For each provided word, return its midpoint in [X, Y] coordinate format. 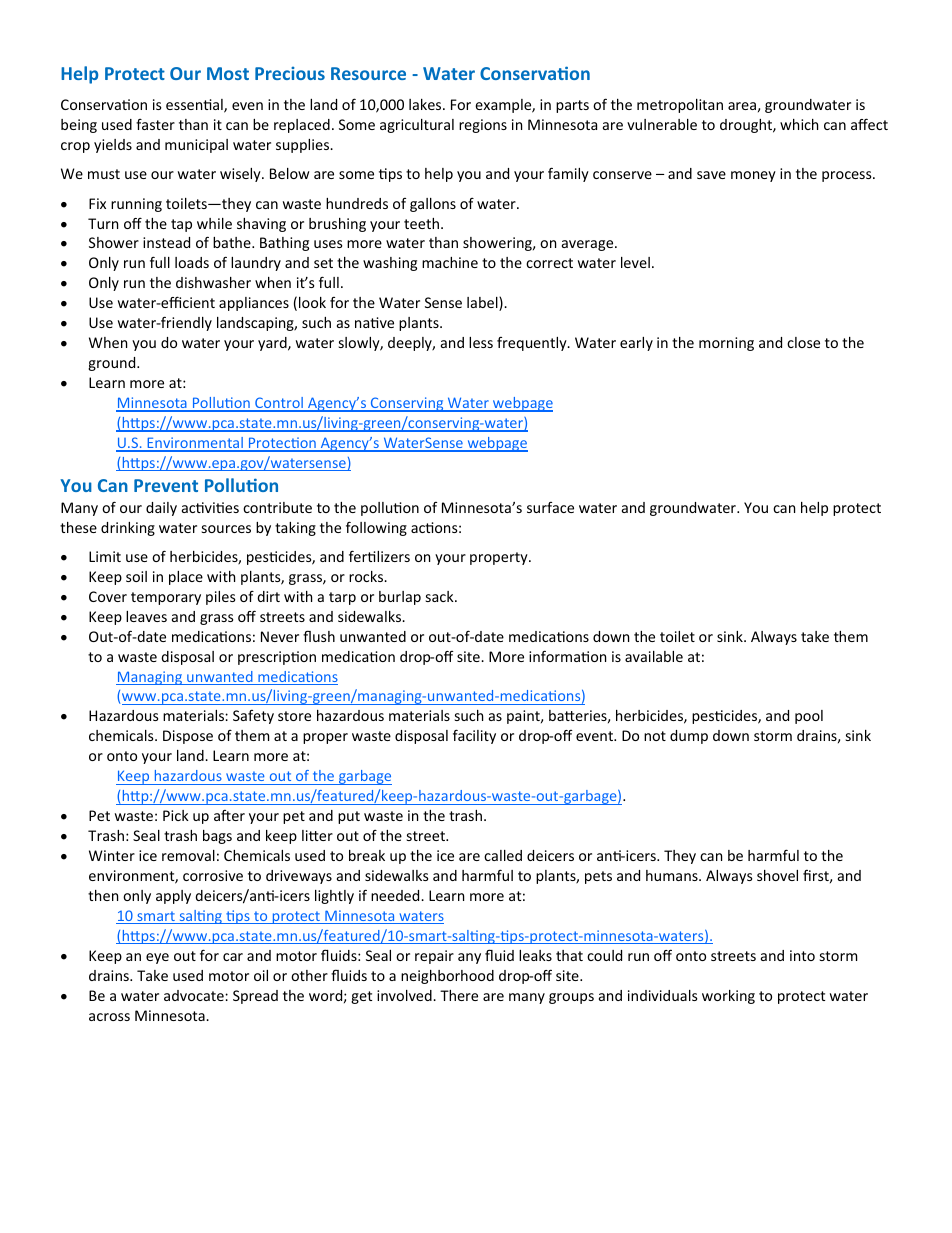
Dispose [188, 737]
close [803, 342]
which [799, 124]
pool [809, 717]
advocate [195, 995]
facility [474, 736]
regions [483, 126]
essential [195, 106]
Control [279, 404]
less [481, 342]
